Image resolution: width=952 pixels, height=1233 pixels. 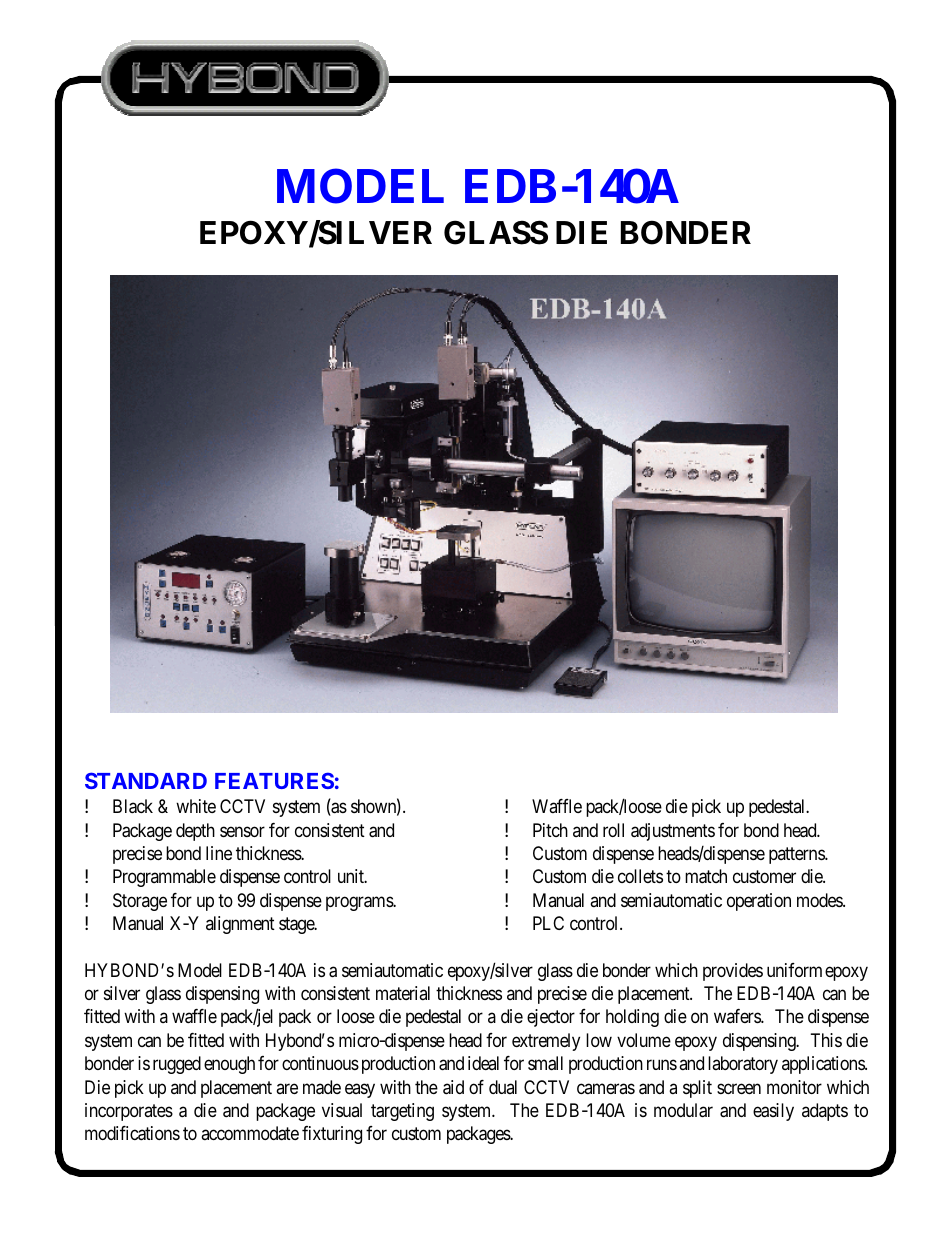 What do you see at coordinates (773, 1112) in the page?
I see `easily` at bounding box center [773, 1112].
